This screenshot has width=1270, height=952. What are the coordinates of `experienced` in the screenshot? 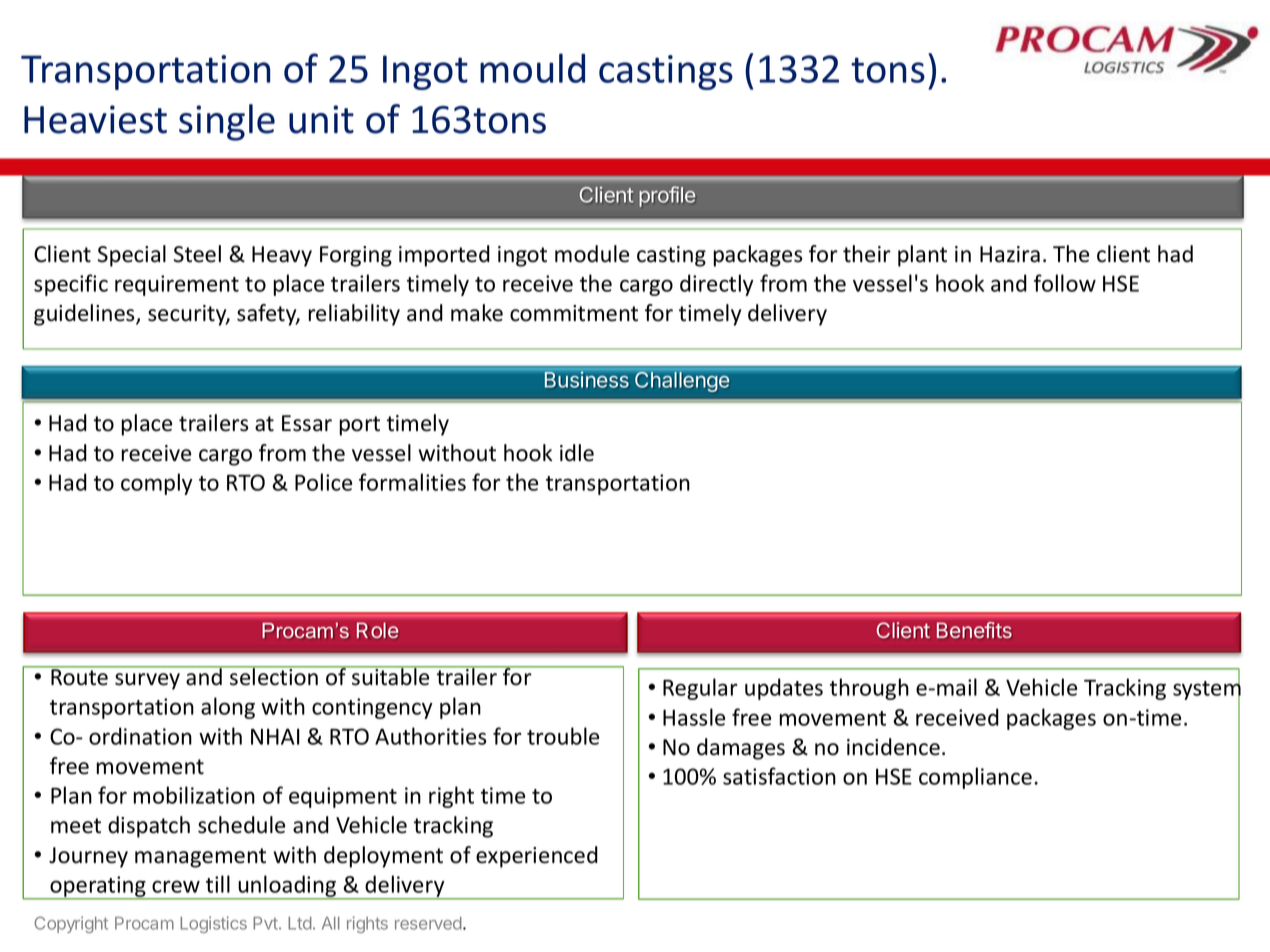 It's located at (537, 857).
